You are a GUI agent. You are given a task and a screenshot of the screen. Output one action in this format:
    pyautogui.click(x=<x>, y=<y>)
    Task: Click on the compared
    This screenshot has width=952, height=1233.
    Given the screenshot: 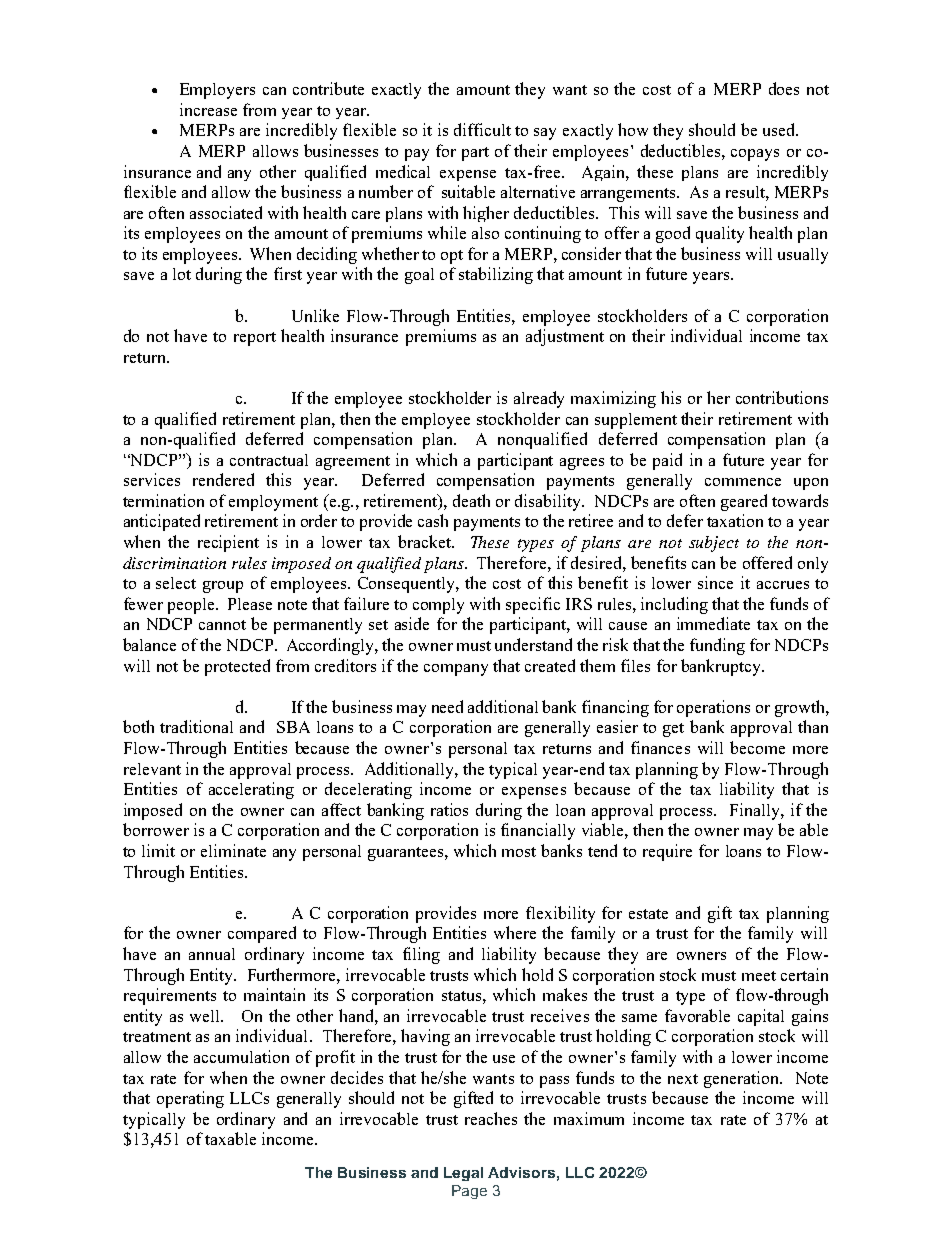 What is the action you would take?
    pyautogui.click(x=262, y=934)
